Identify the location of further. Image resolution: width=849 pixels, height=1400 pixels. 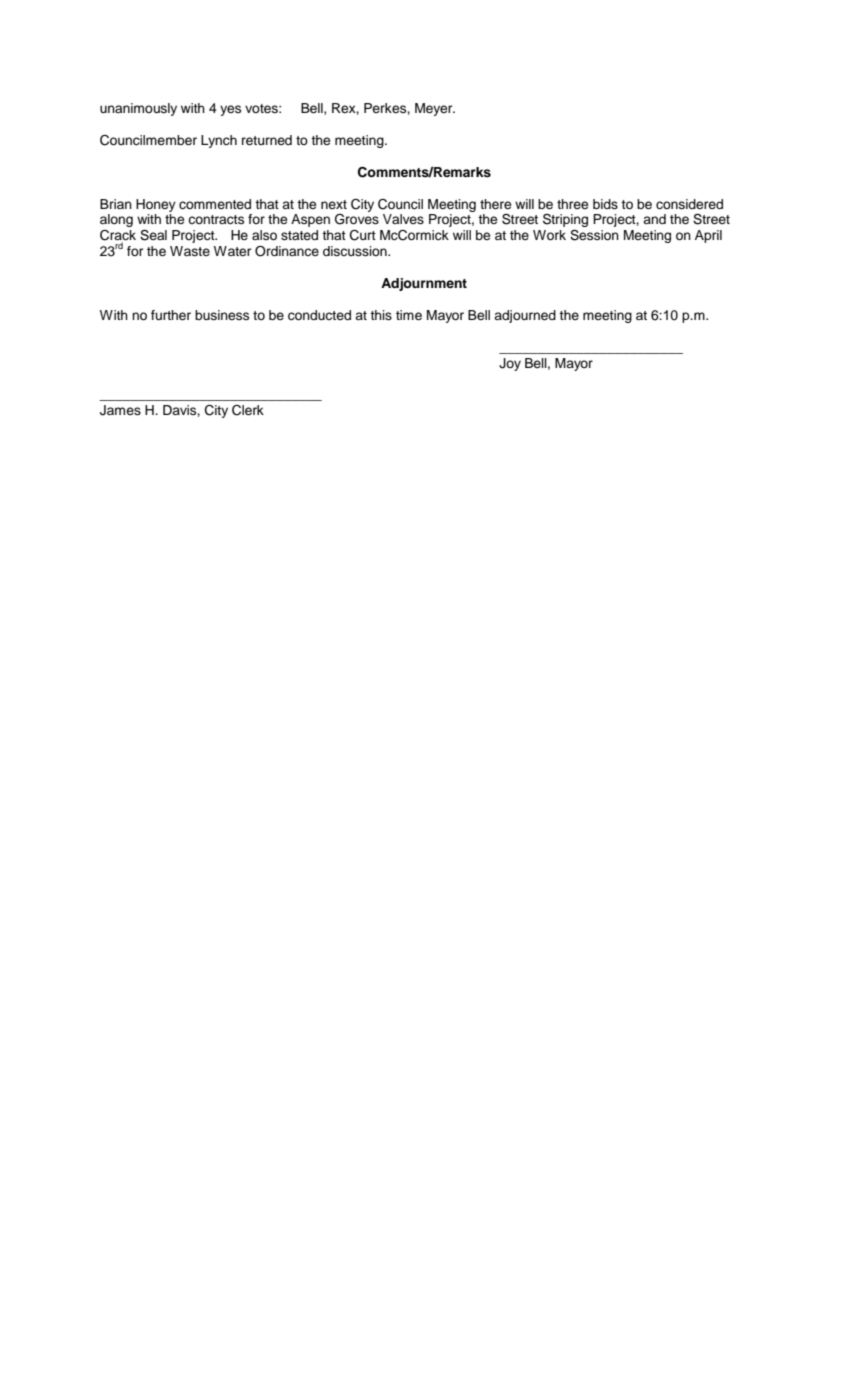
(171, 315).
